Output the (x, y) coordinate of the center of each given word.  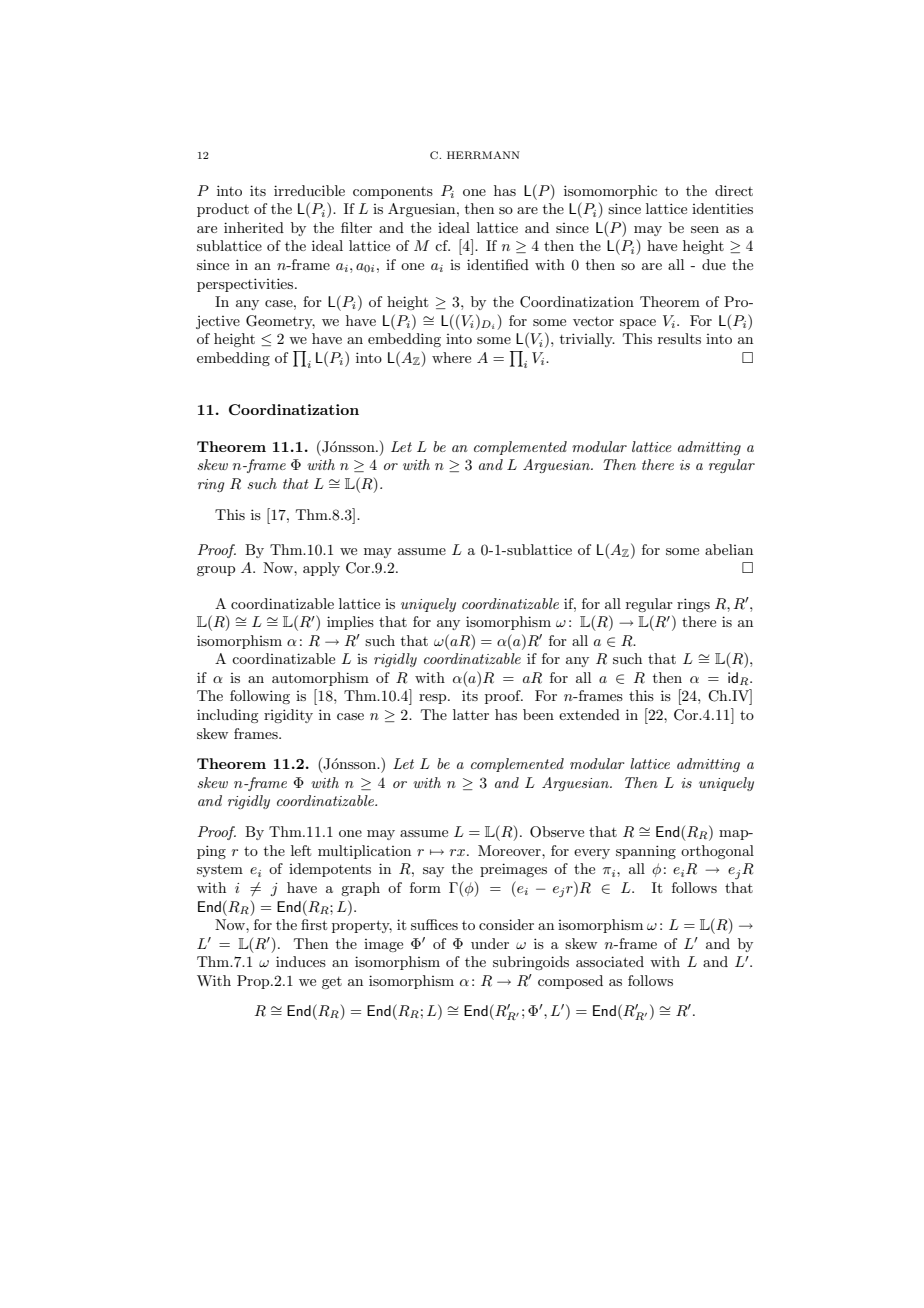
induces (301, 961)
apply (321, 569)
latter (471, 714)
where (451, 357)
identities (722, 208)
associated (610, 961)
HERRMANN (483, 155)
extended (589, 714)
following (260, 697)
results (679, 338)
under (490, 943)
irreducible (309, 190)
